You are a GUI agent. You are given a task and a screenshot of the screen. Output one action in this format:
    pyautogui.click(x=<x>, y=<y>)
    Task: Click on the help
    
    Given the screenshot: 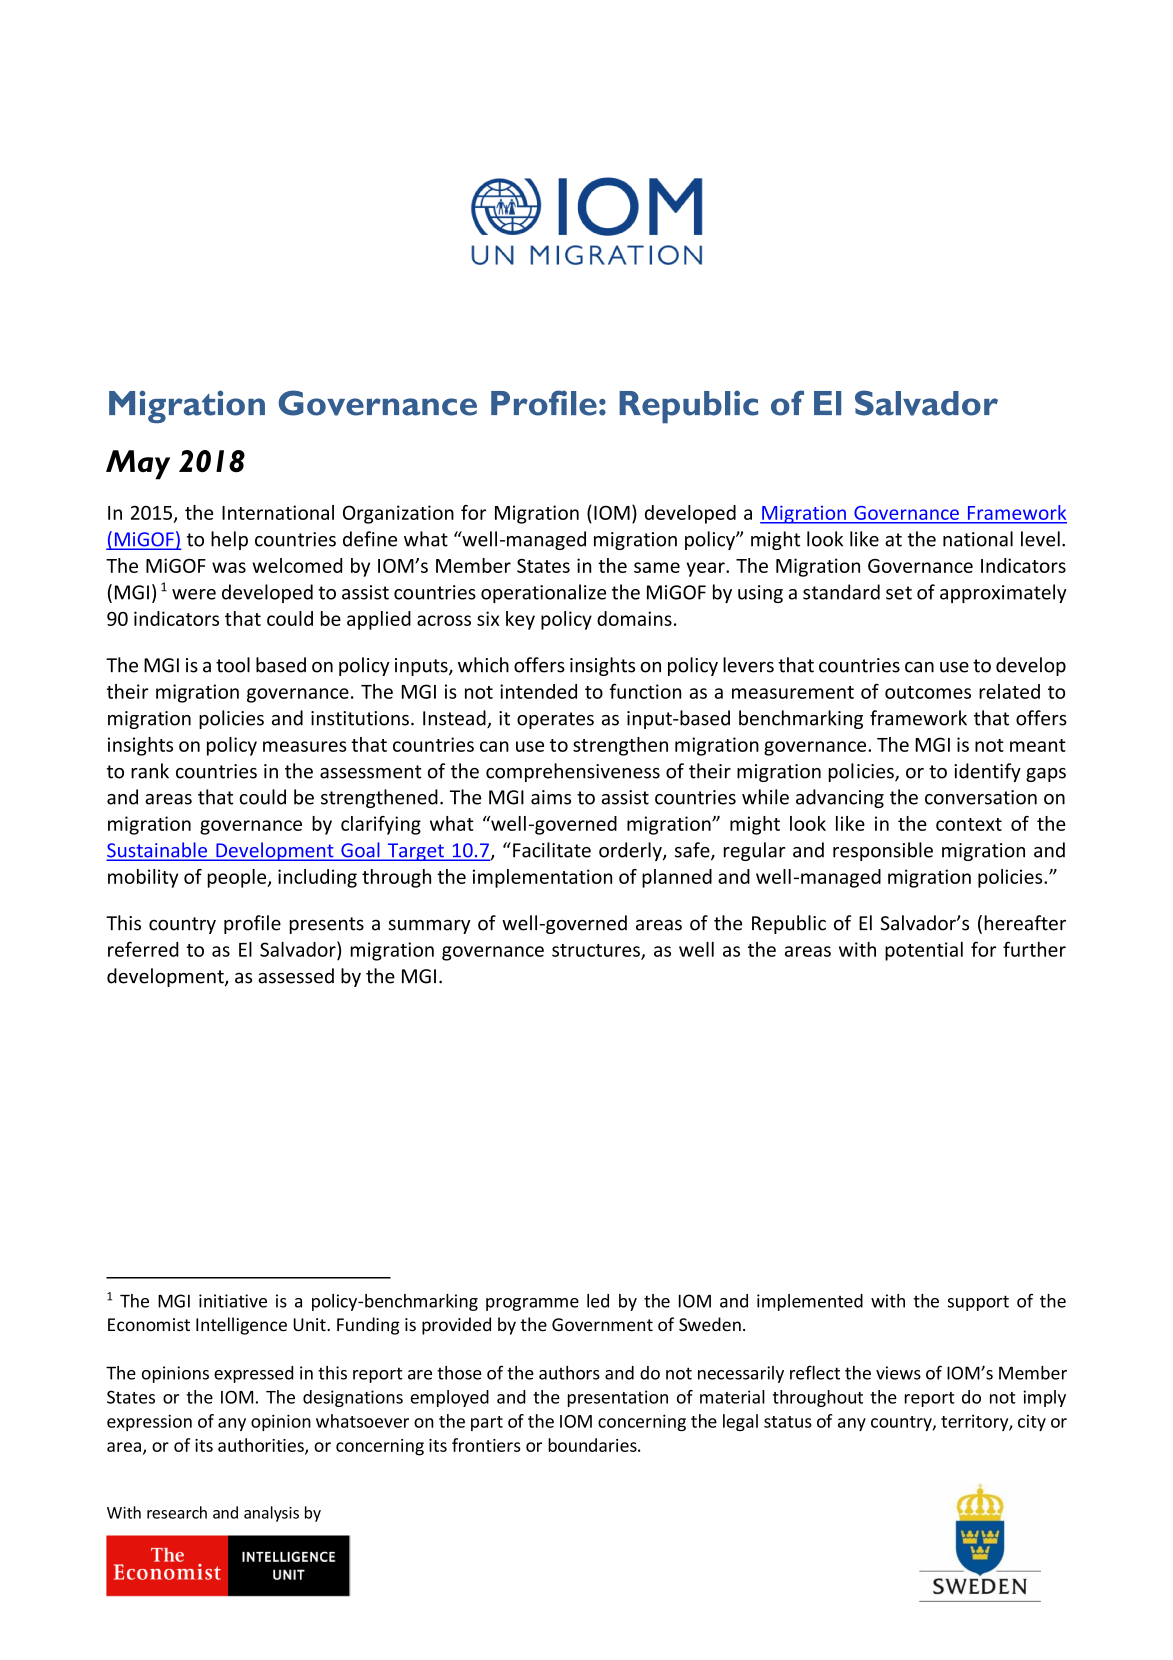 What is the action you would take?
    pyautogui.click(x=229, y=540)
